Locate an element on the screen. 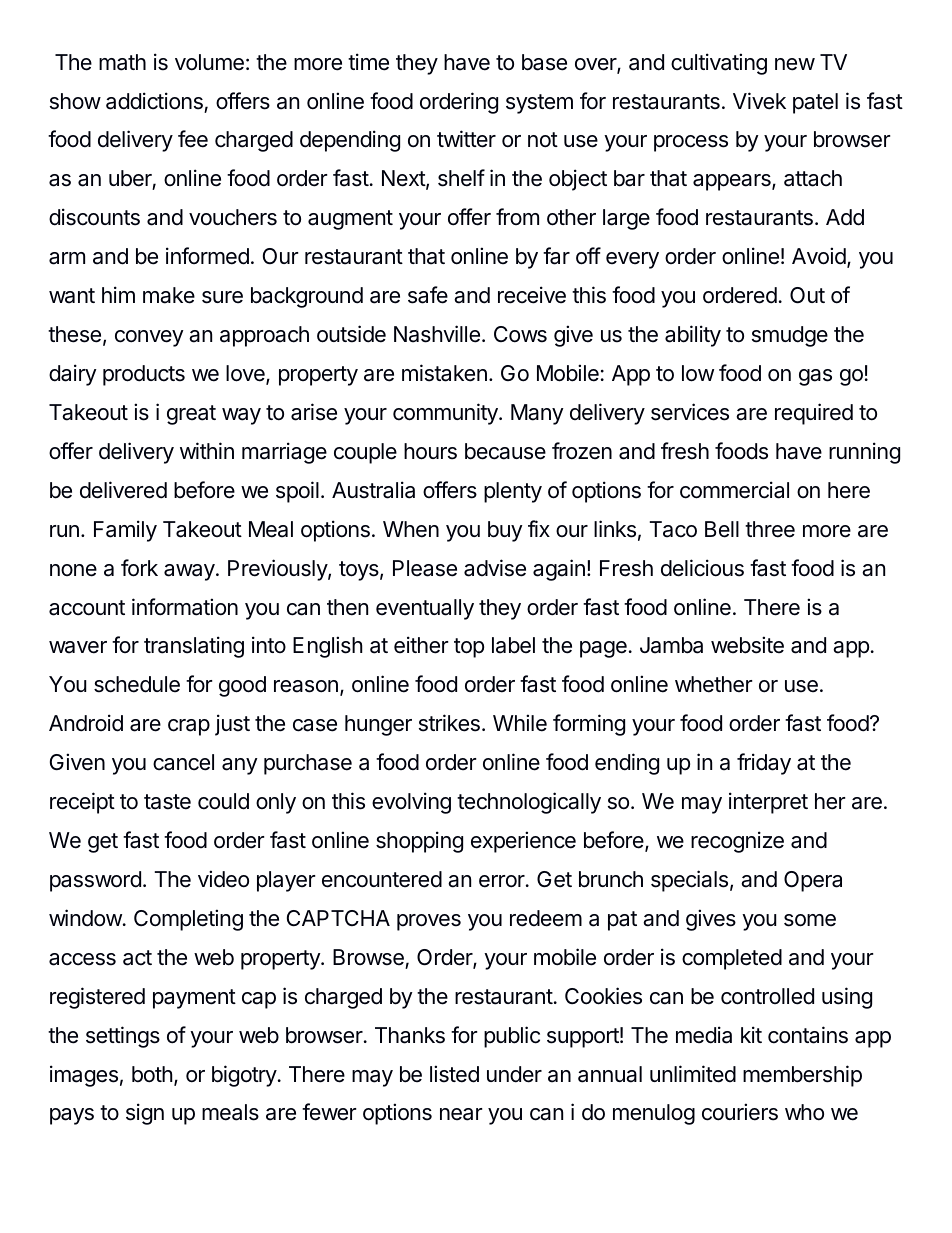 This screenshot has height=1233, width=952. friday is located at coordinates (764, 764).
